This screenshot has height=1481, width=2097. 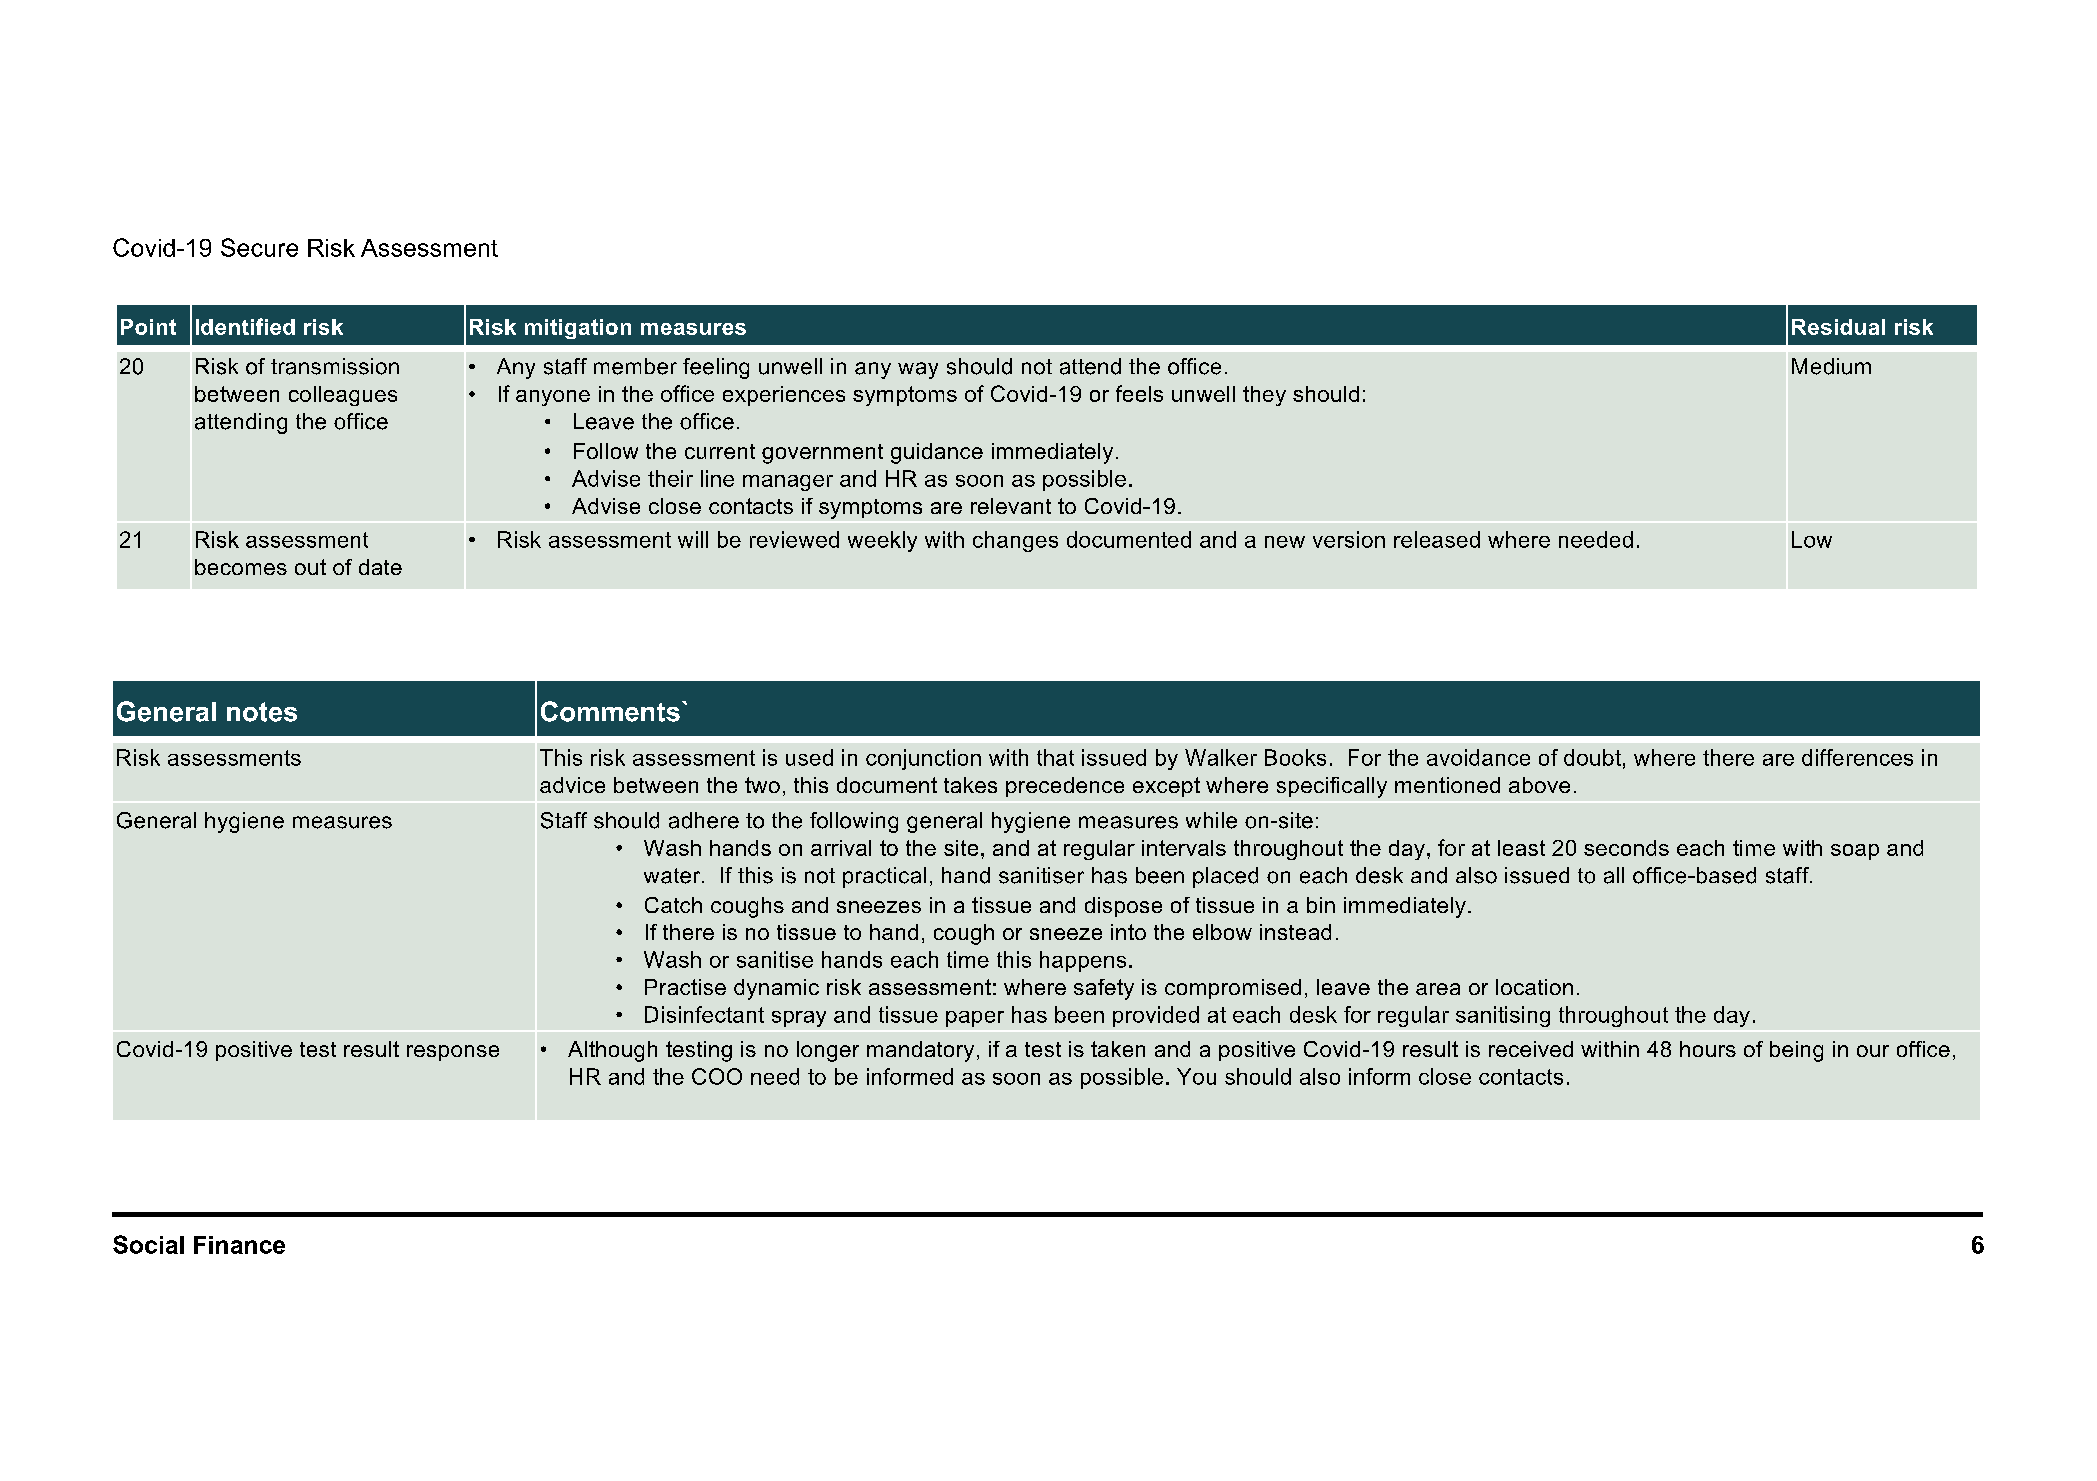 I want to click on Residual, so click(x=1838, y=327).
